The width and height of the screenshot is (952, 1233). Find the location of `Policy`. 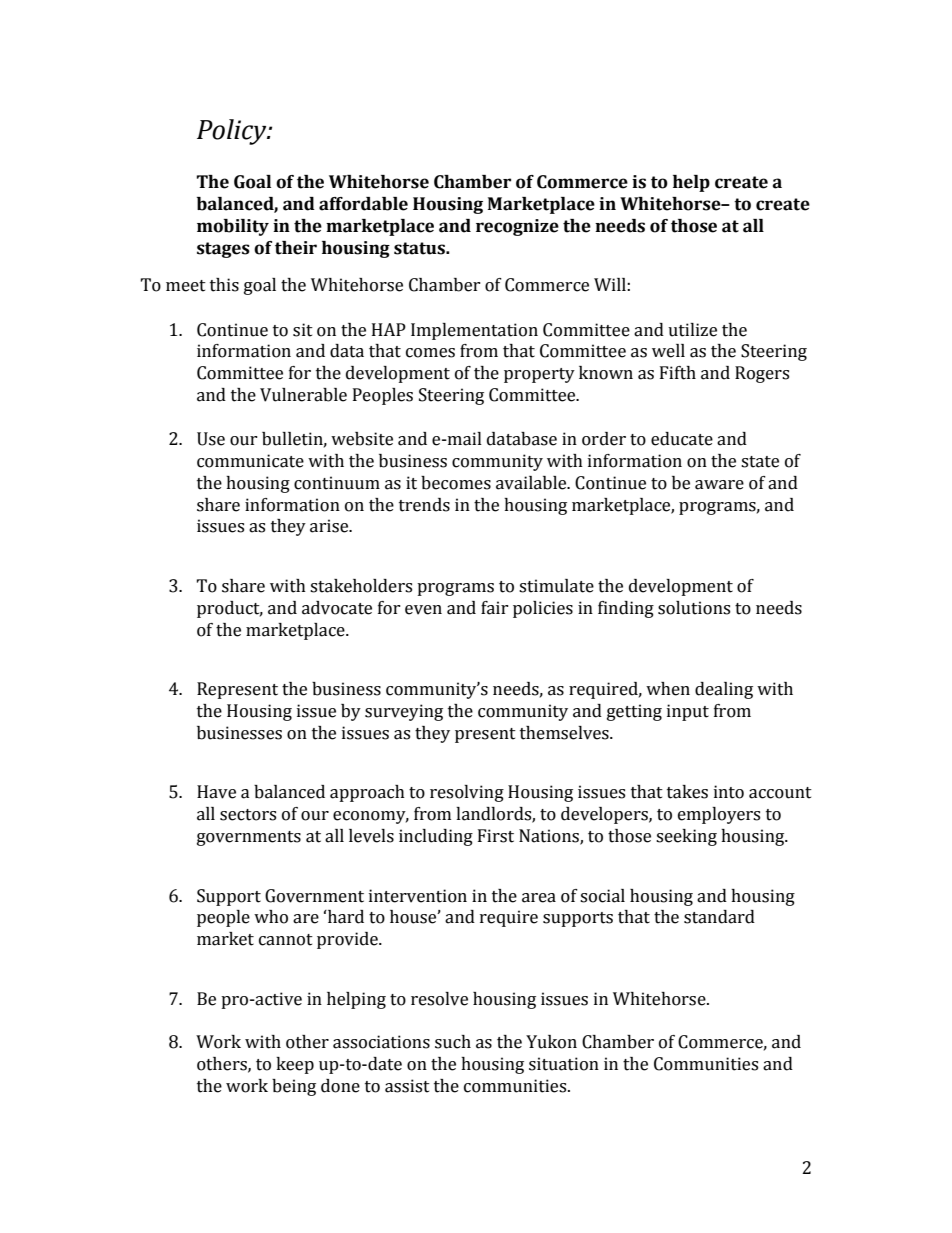

Policy is located at coordinates (233, 132).
